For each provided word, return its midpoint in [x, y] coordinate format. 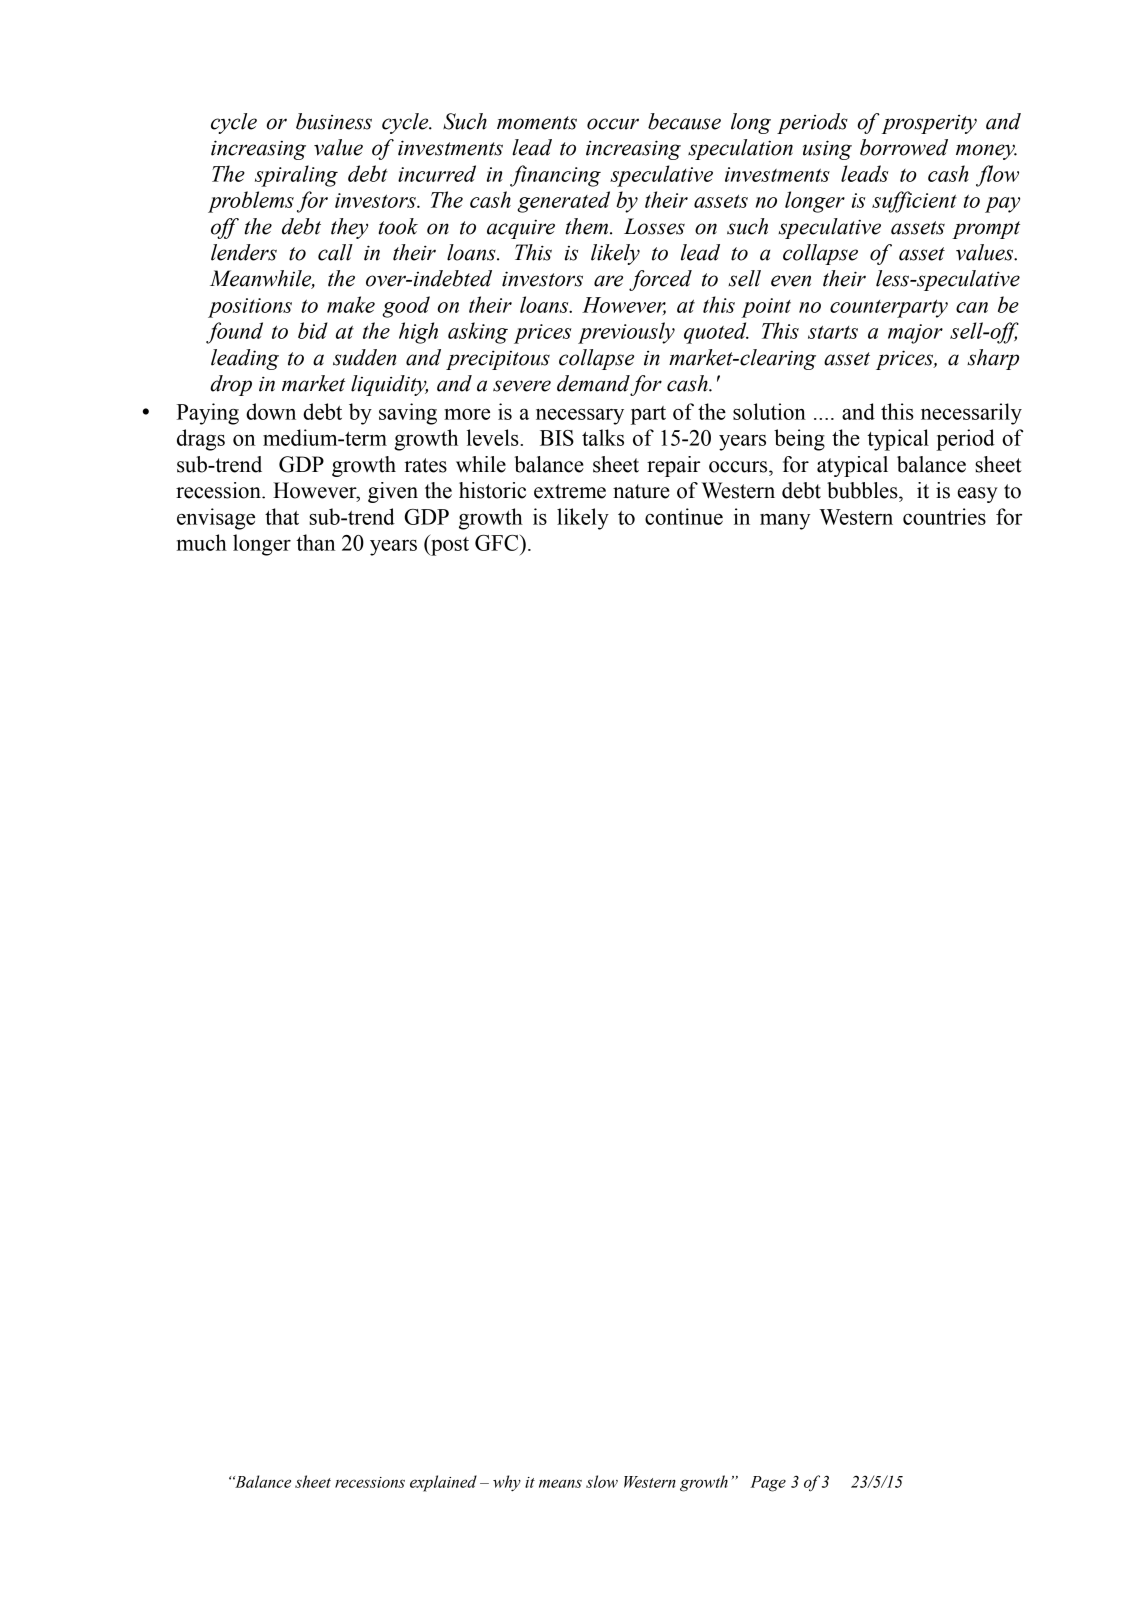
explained [443, 1483]
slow [602, 1481]
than [315, 542]
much [202, 542]
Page [768, 1484]
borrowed [904, 147]
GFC [498, 543]
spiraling [296, 176]
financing [555, 176]
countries [944, 516]
